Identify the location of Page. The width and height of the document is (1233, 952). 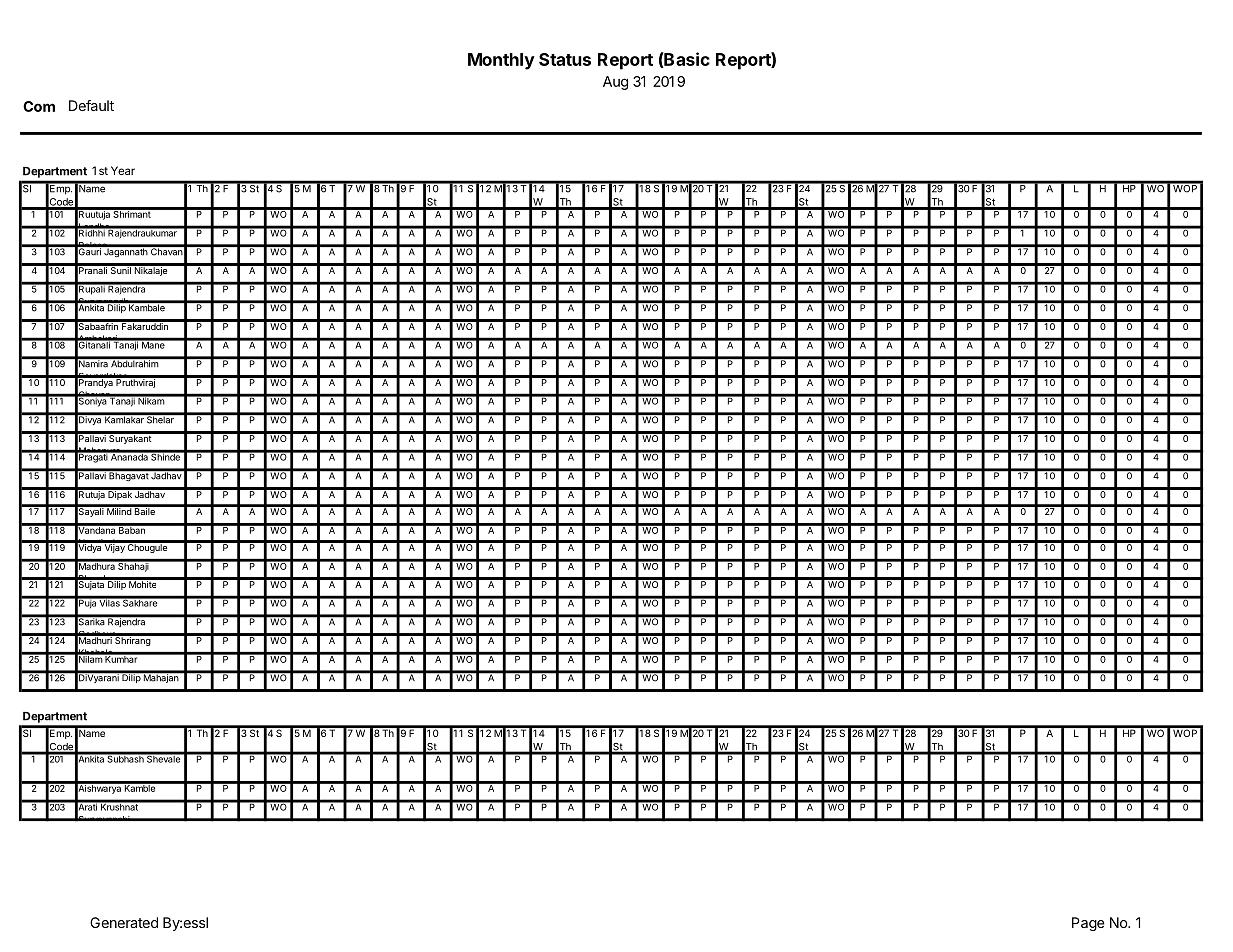
(1088, 924).
